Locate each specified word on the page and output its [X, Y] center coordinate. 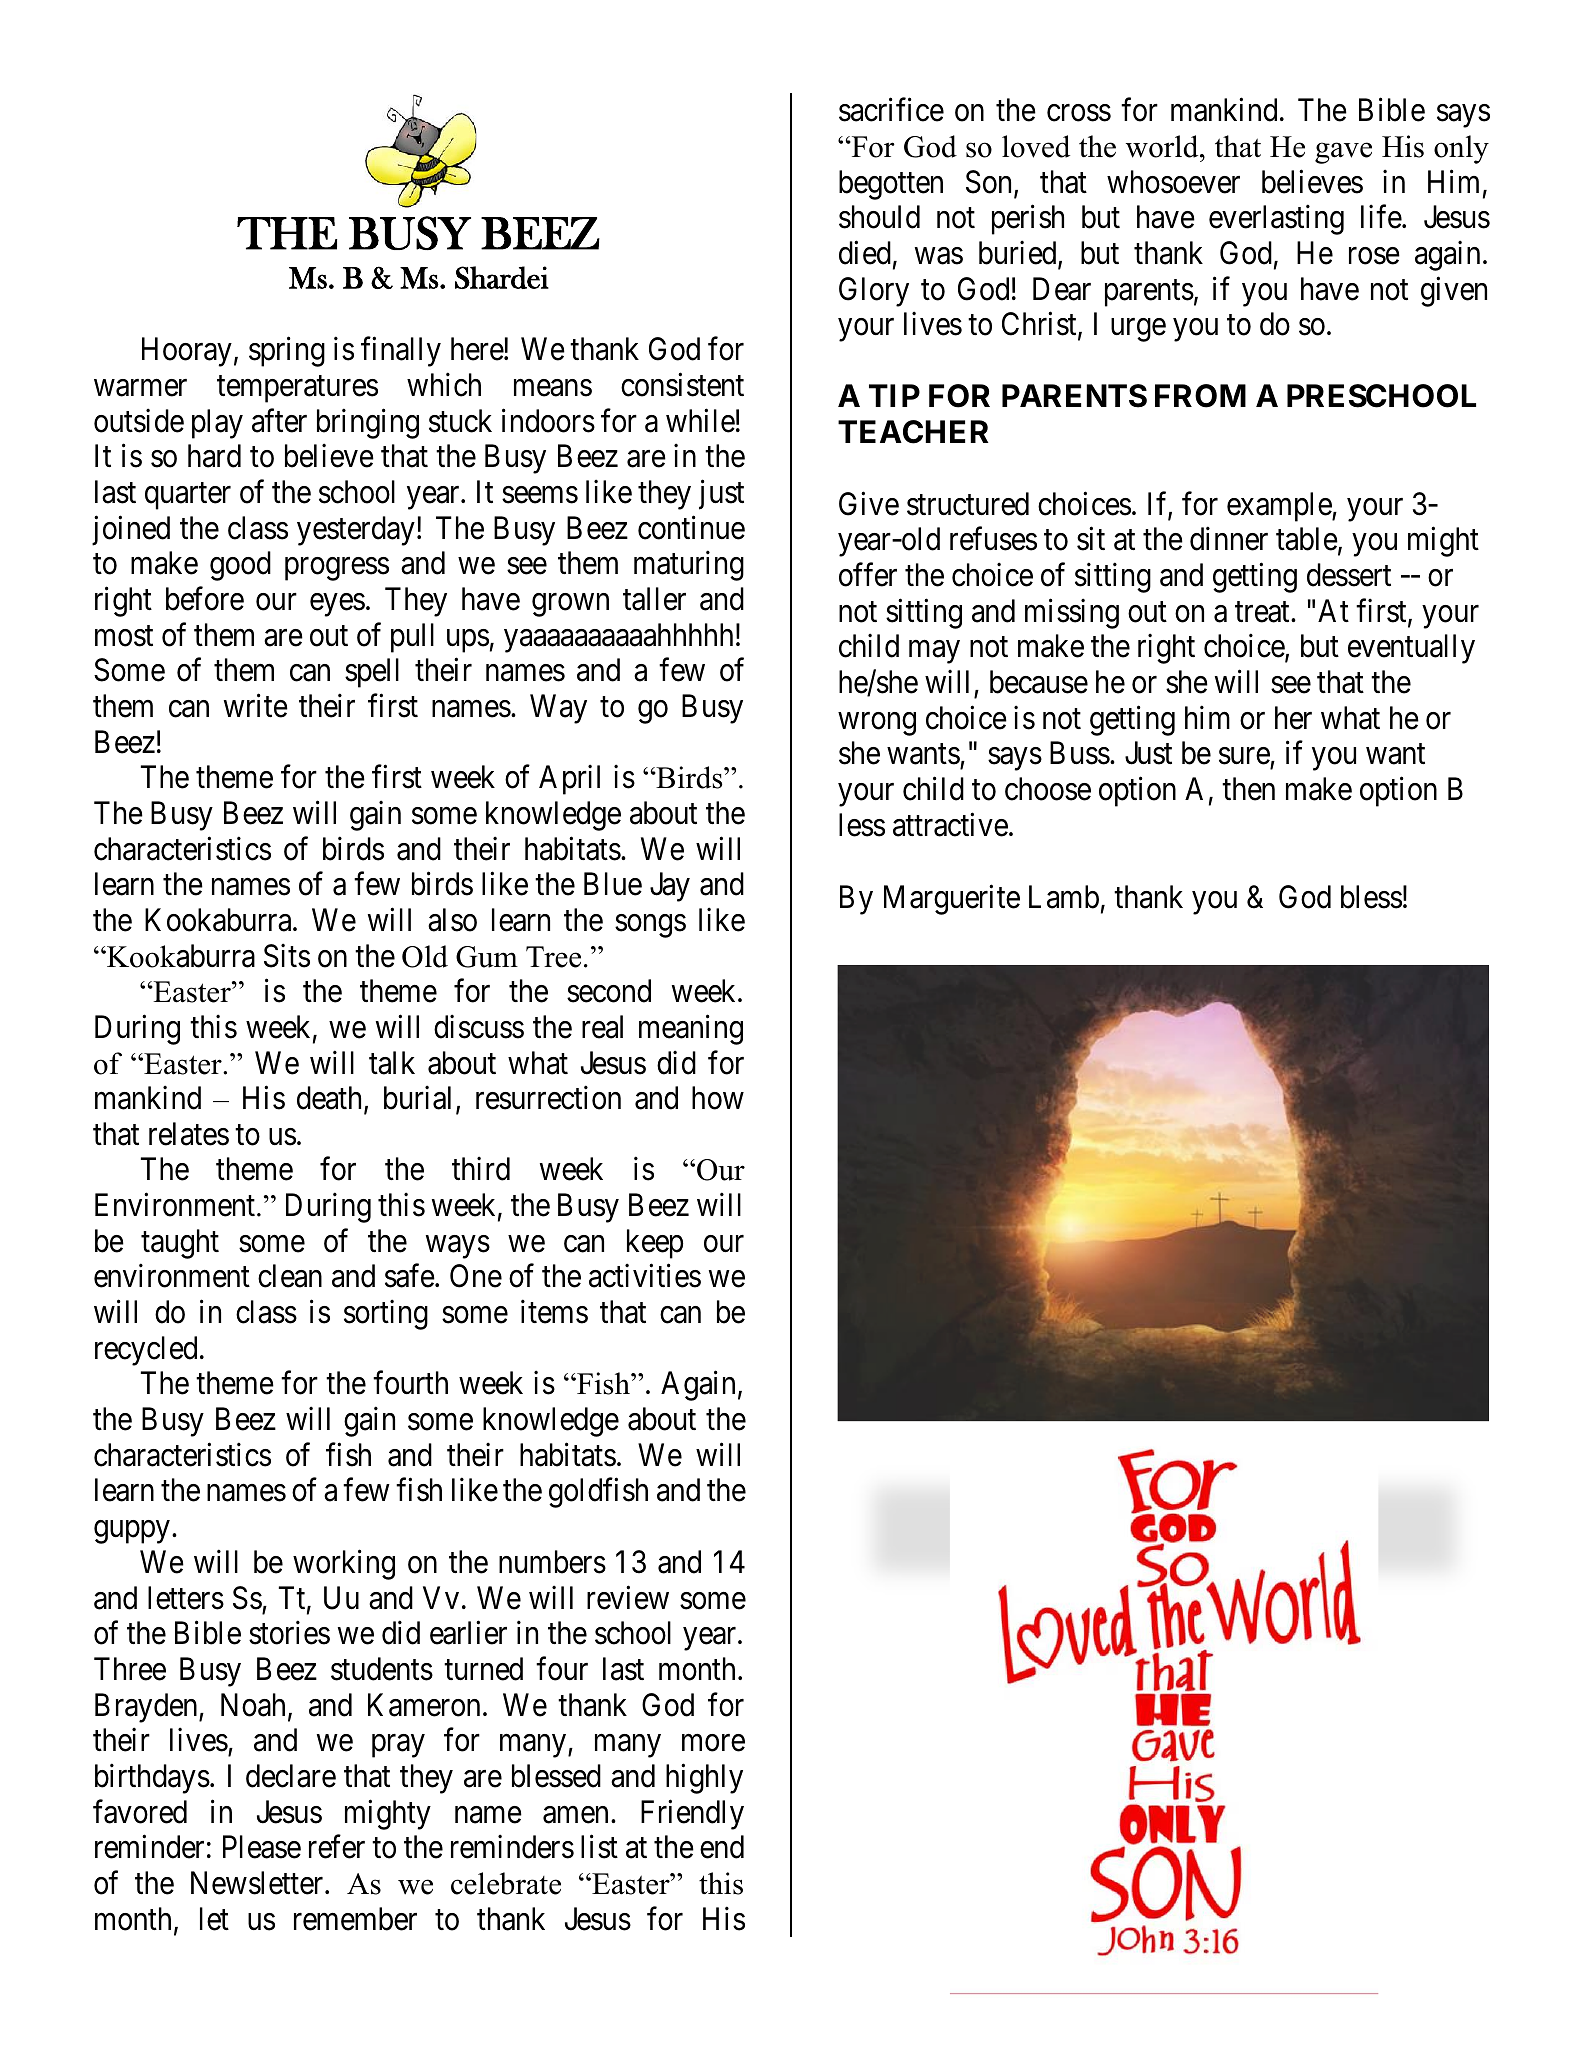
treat [1263, 612]
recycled [146, 1351]
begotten [891, 185]
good [240, 566]
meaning [691, 1030]
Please [262, 1847]
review [628, 1597]
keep [655, 1244]
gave [1343, 153]
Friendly [692, 1814]
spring [287, 352]
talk [392, 1063]
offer [868, 575]
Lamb [1064, 897]
